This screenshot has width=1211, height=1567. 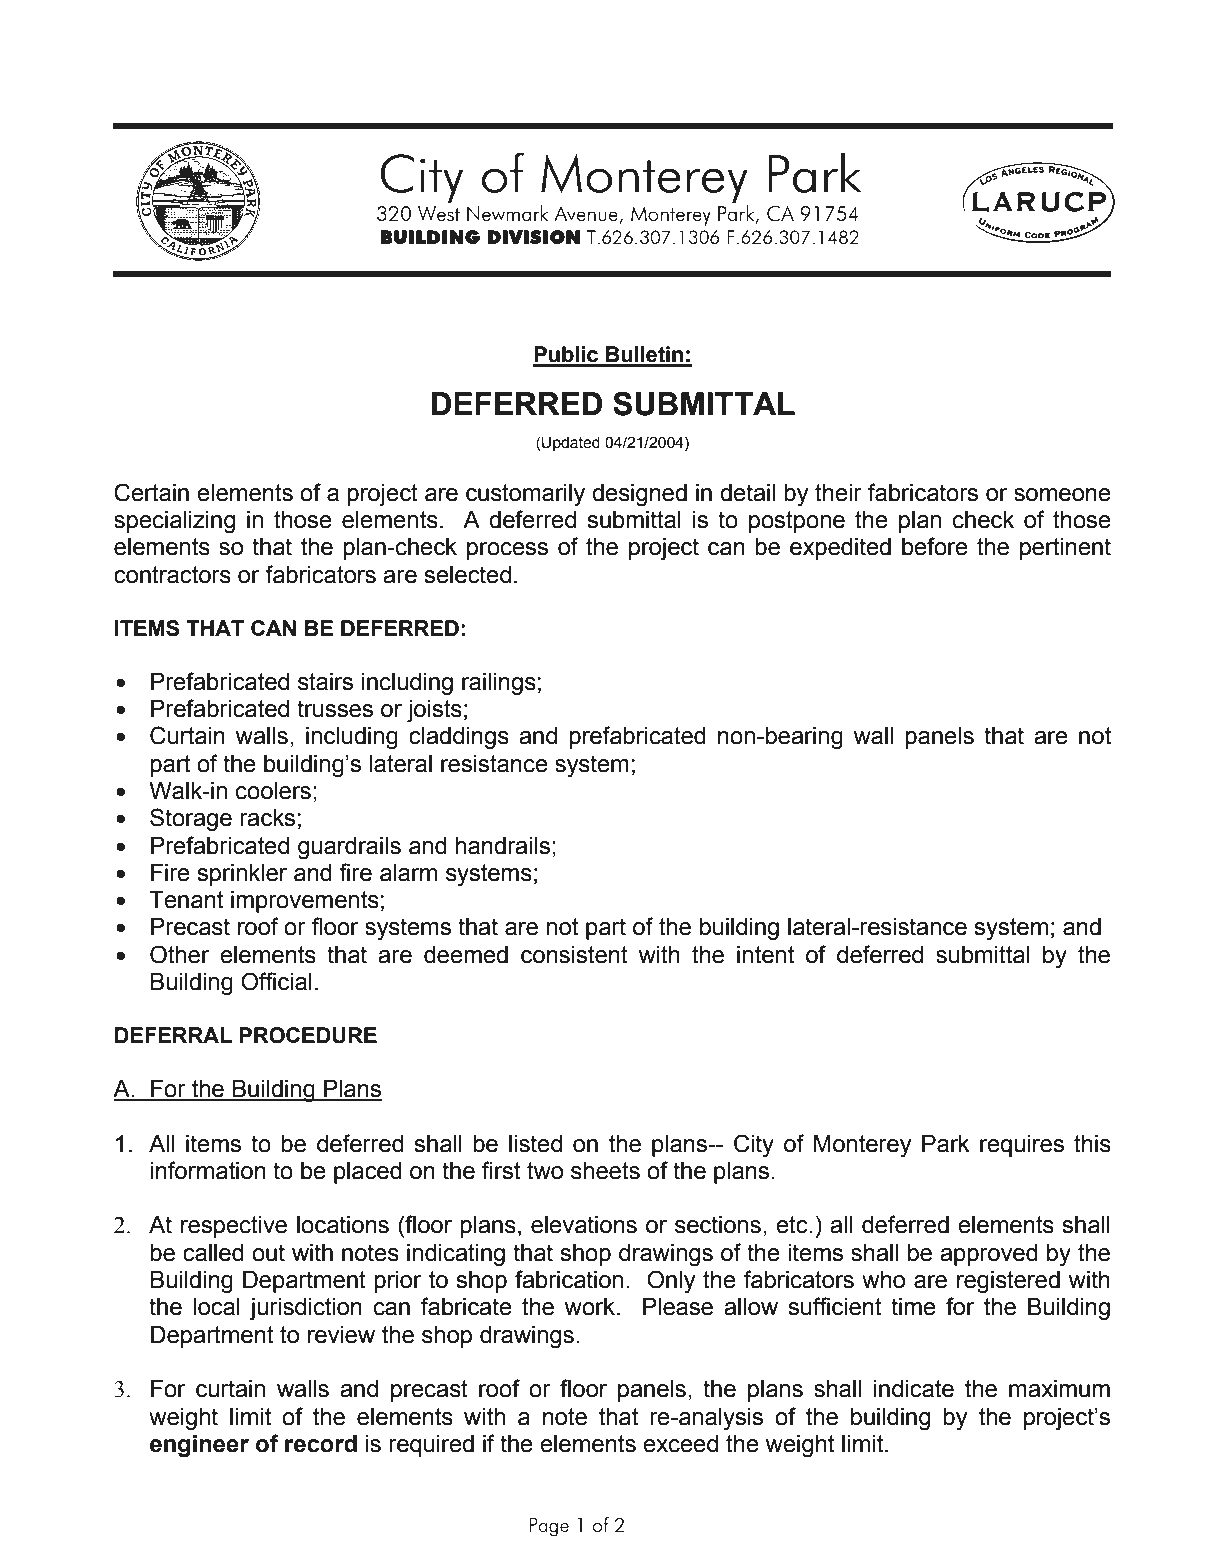 I want to click on Avenue, so click(x=587, y=215).
